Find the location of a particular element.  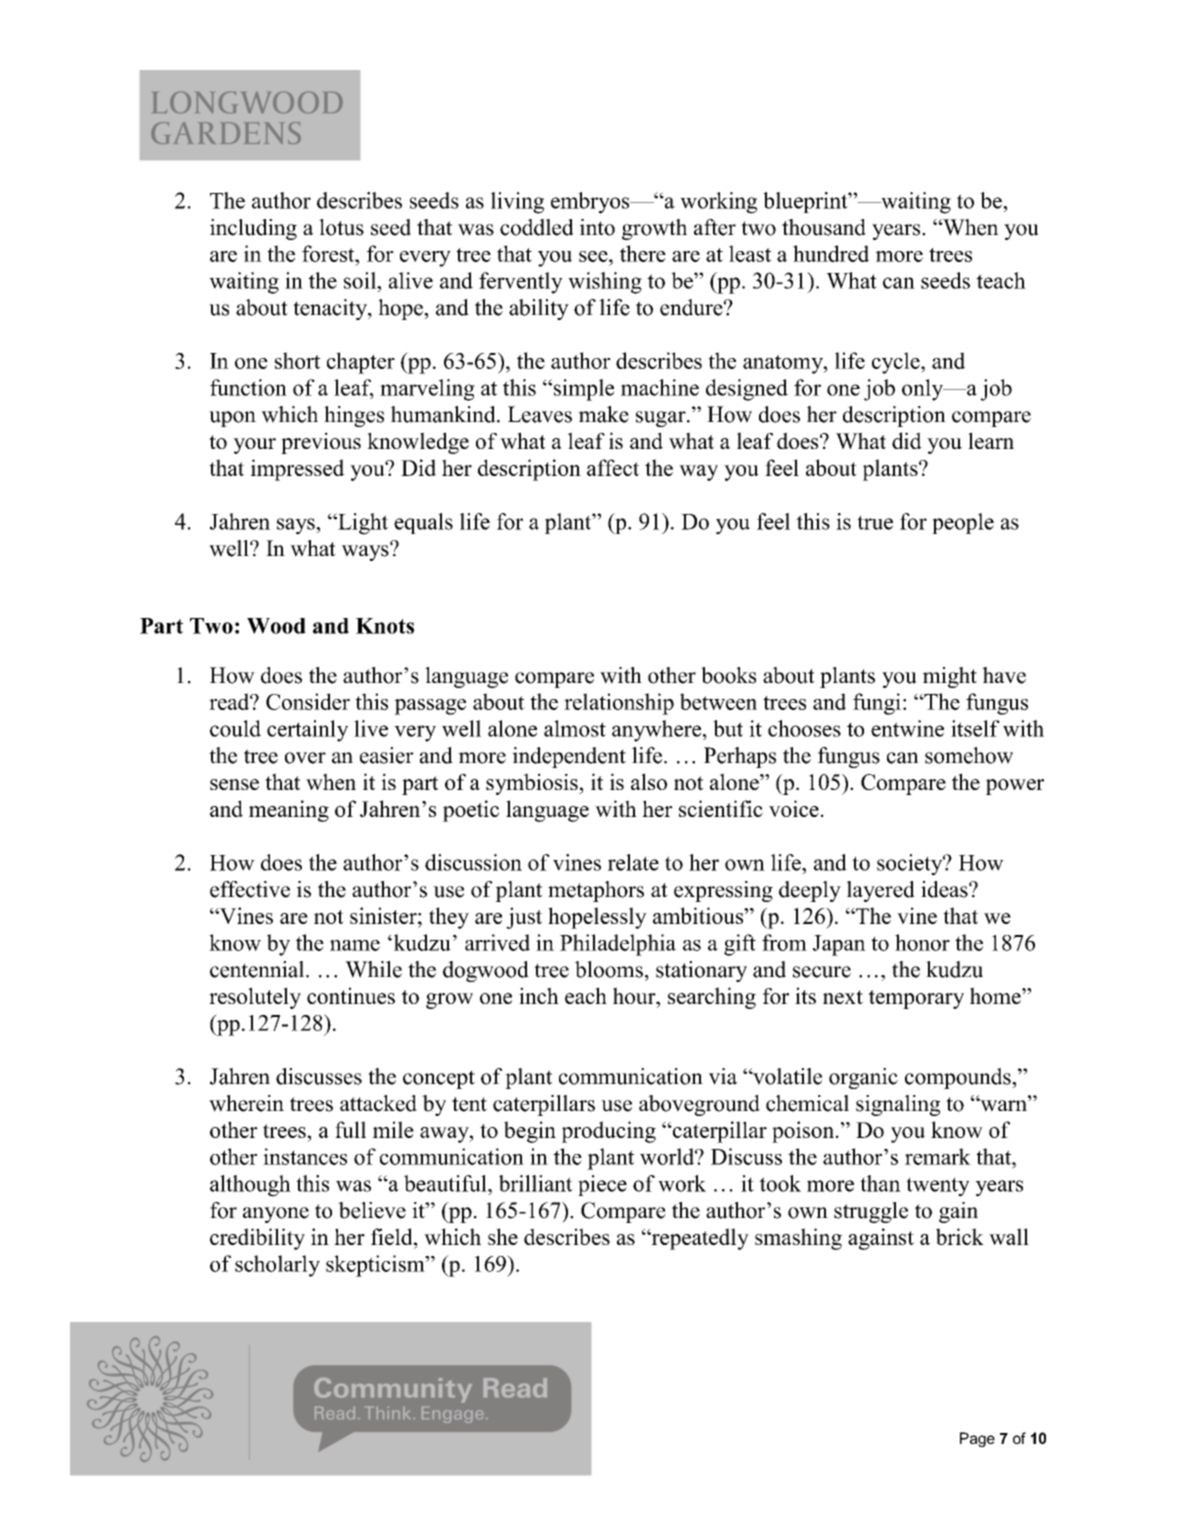

forest is located at coordinates (329, 253).
